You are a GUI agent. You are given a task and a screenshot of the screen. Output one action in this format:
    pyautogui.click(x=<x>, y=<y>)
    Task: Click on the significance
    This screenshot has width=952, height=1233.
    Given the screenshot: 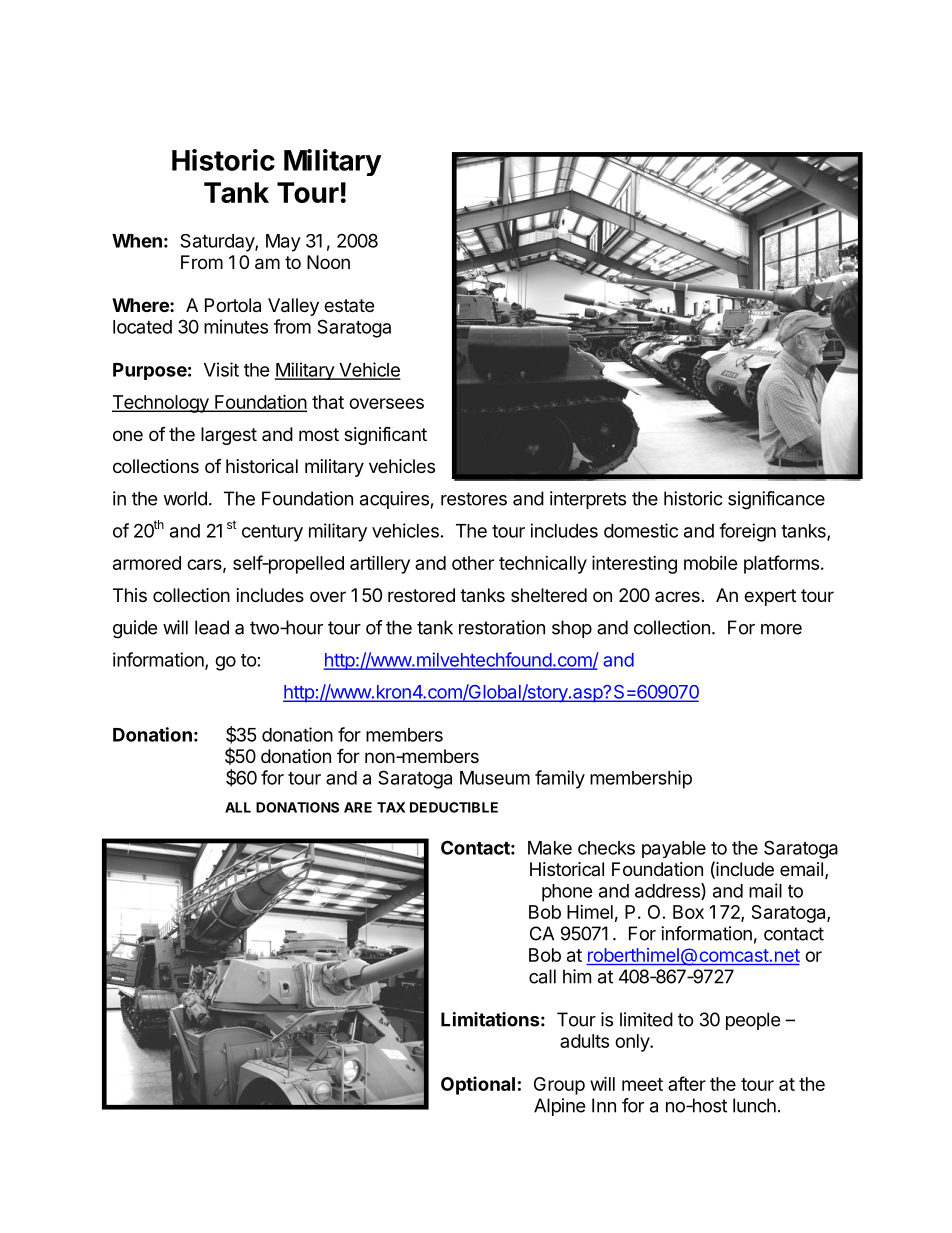 What is the action you would take?
    pyautogui.click(x=776, y=500)
